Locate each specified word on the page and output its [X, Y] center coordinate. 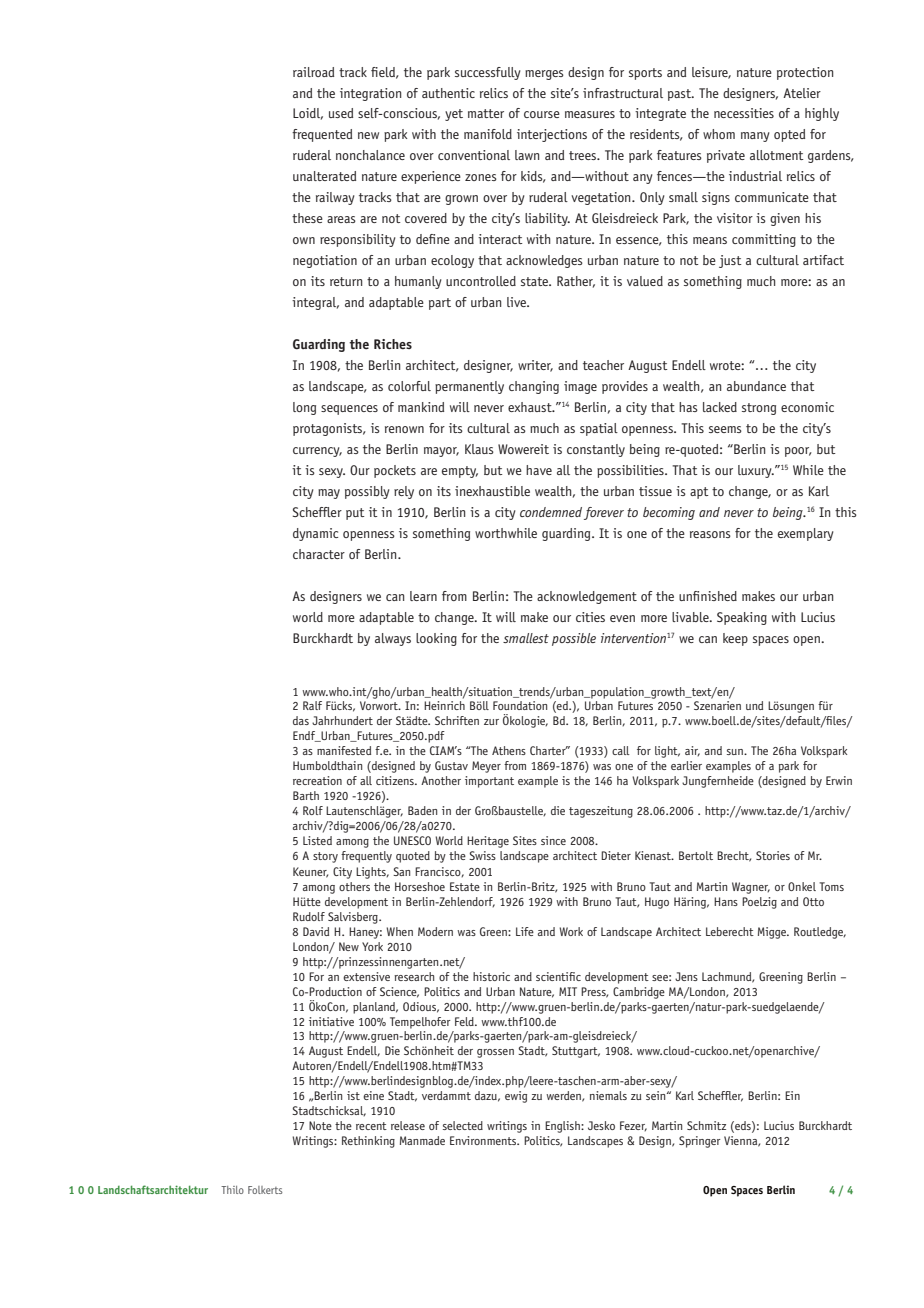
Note [320, 1125]
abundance [756, 386]
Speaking [742, 618]
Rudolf [309, 916]
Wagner [751, 888]
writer [535, 366]
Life [525, 931]
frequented [322, 135]
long [304, 408]
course [542, 114]
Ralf [312, 705]
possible [574, 639]
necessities [744, 113]
